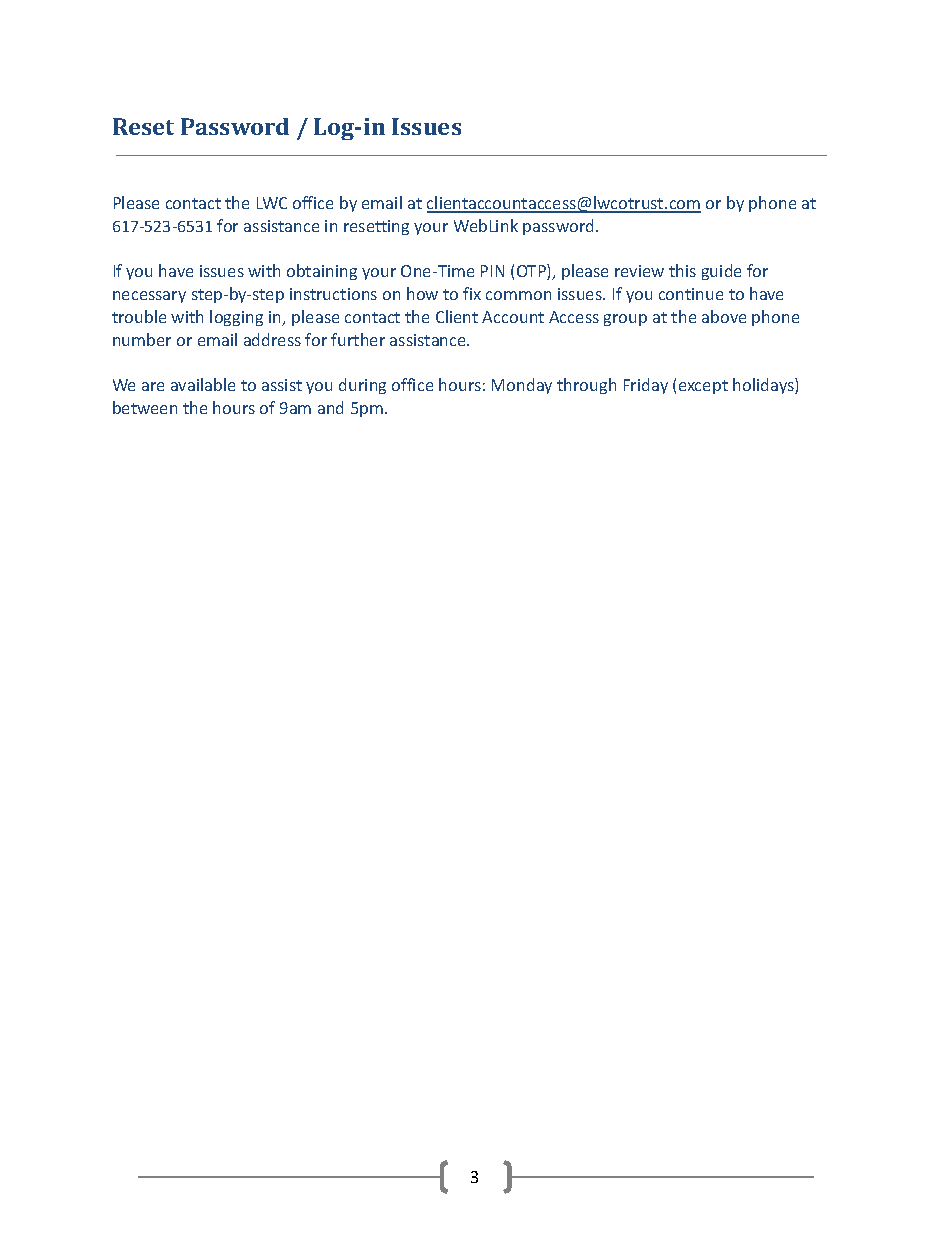  I want to click on Friday, so click(646, 386).
